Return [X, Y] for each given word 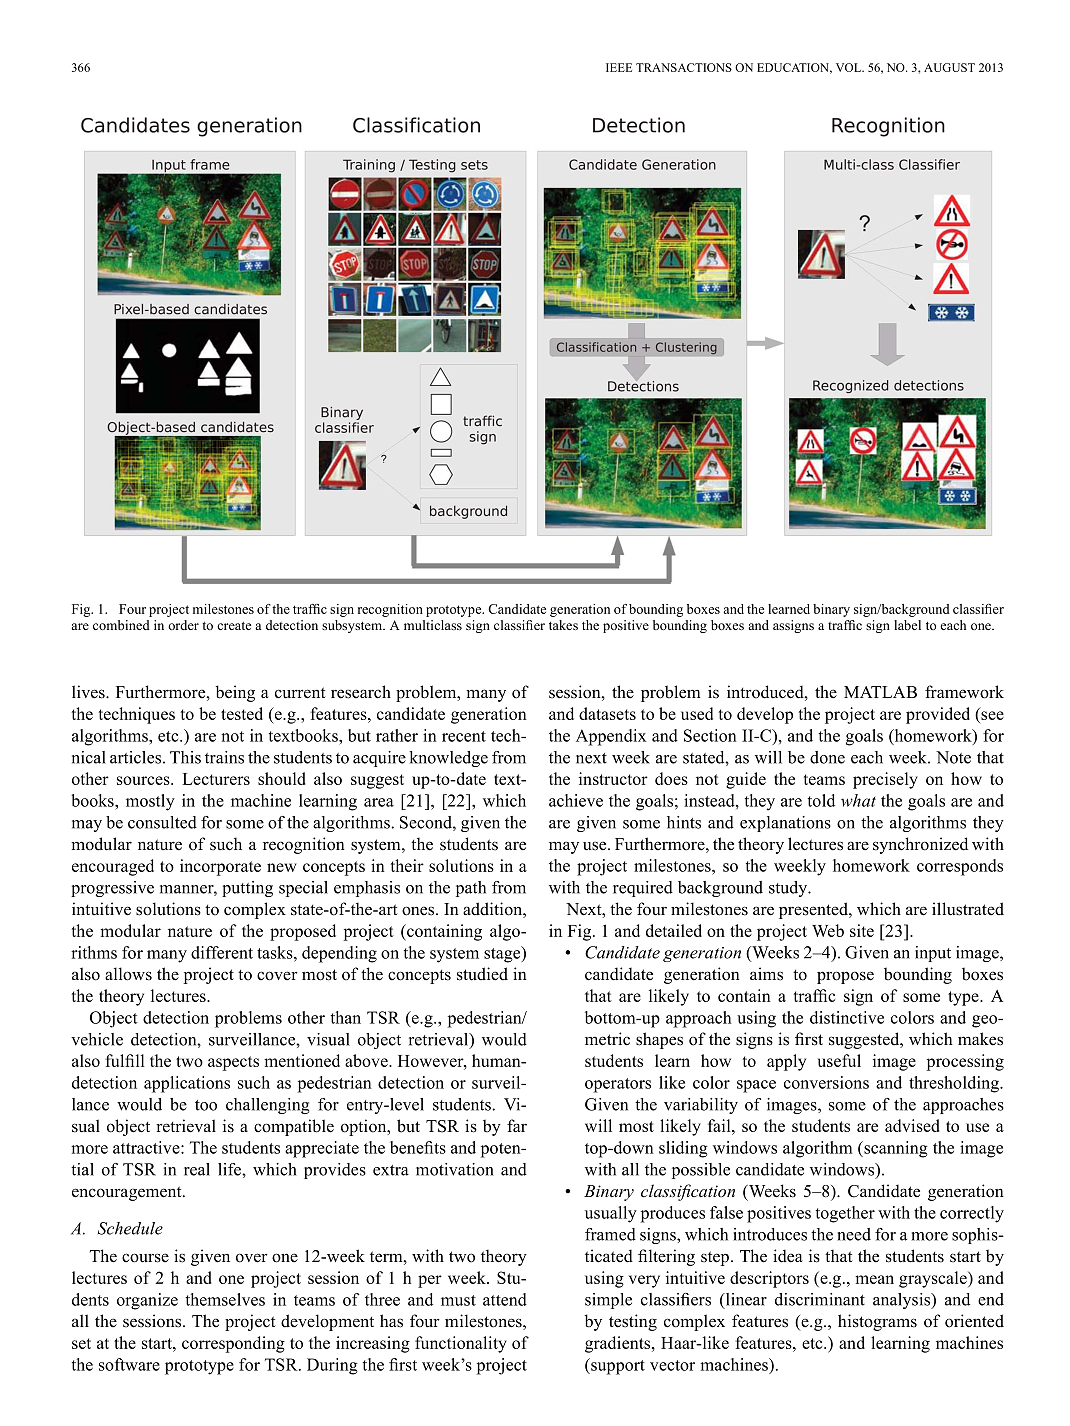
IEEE [619, 67]
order [183, 625]
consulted [162, 822]
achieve [576, 800]
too [206, 1105]
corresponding [233, 1344]
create [234, 626]
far [517, 1125]
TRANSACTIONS [684, 67]
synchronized [920, 845]
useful [839, 1060]
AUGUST [949, 67]
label [907, 625]
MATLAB [880, 692]
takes [563, 625]
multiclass [433, 625]
